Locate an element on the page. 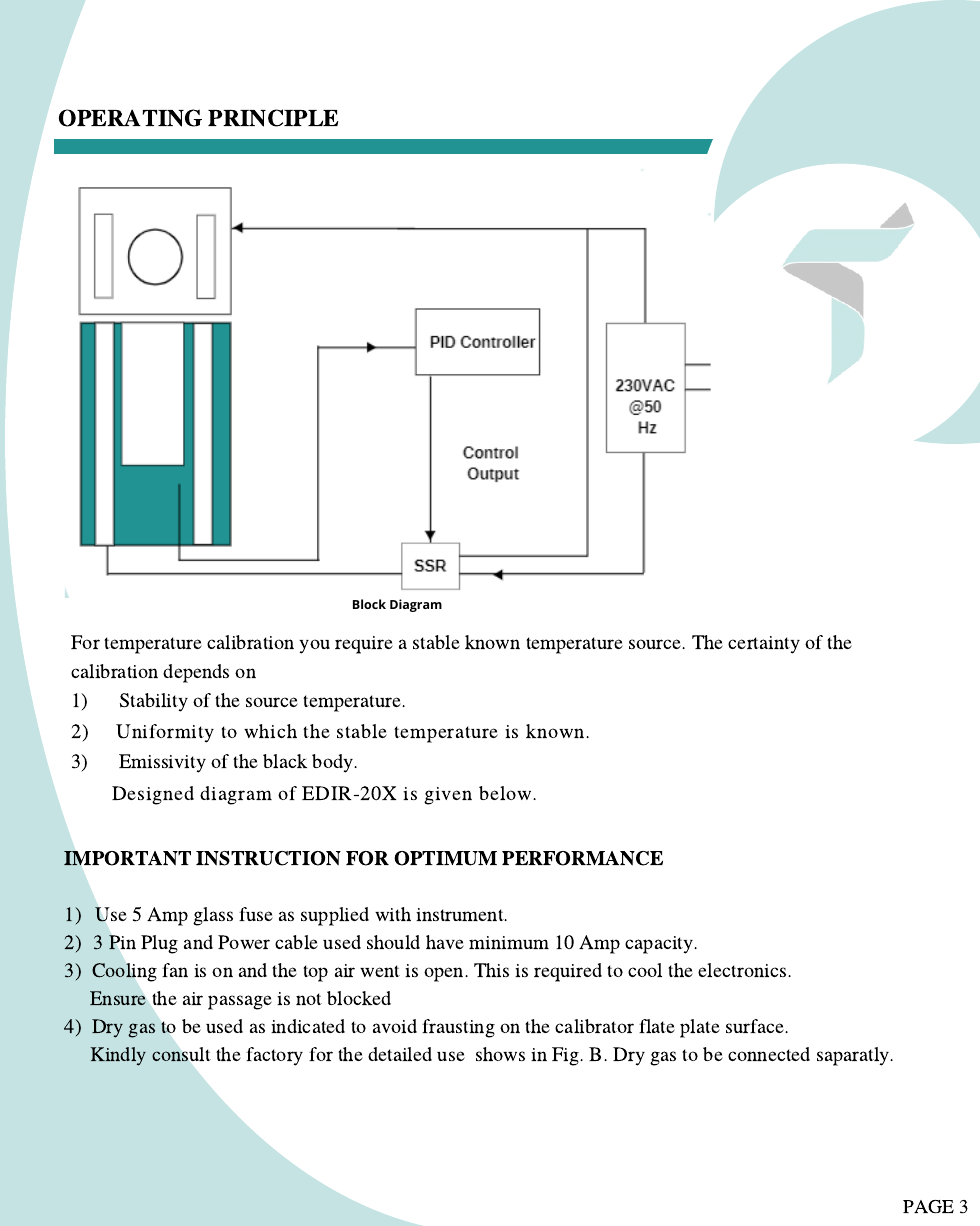 The height and width of the document is (1226, 980). PRINCIPLE is located at coordinates (273, 118).
